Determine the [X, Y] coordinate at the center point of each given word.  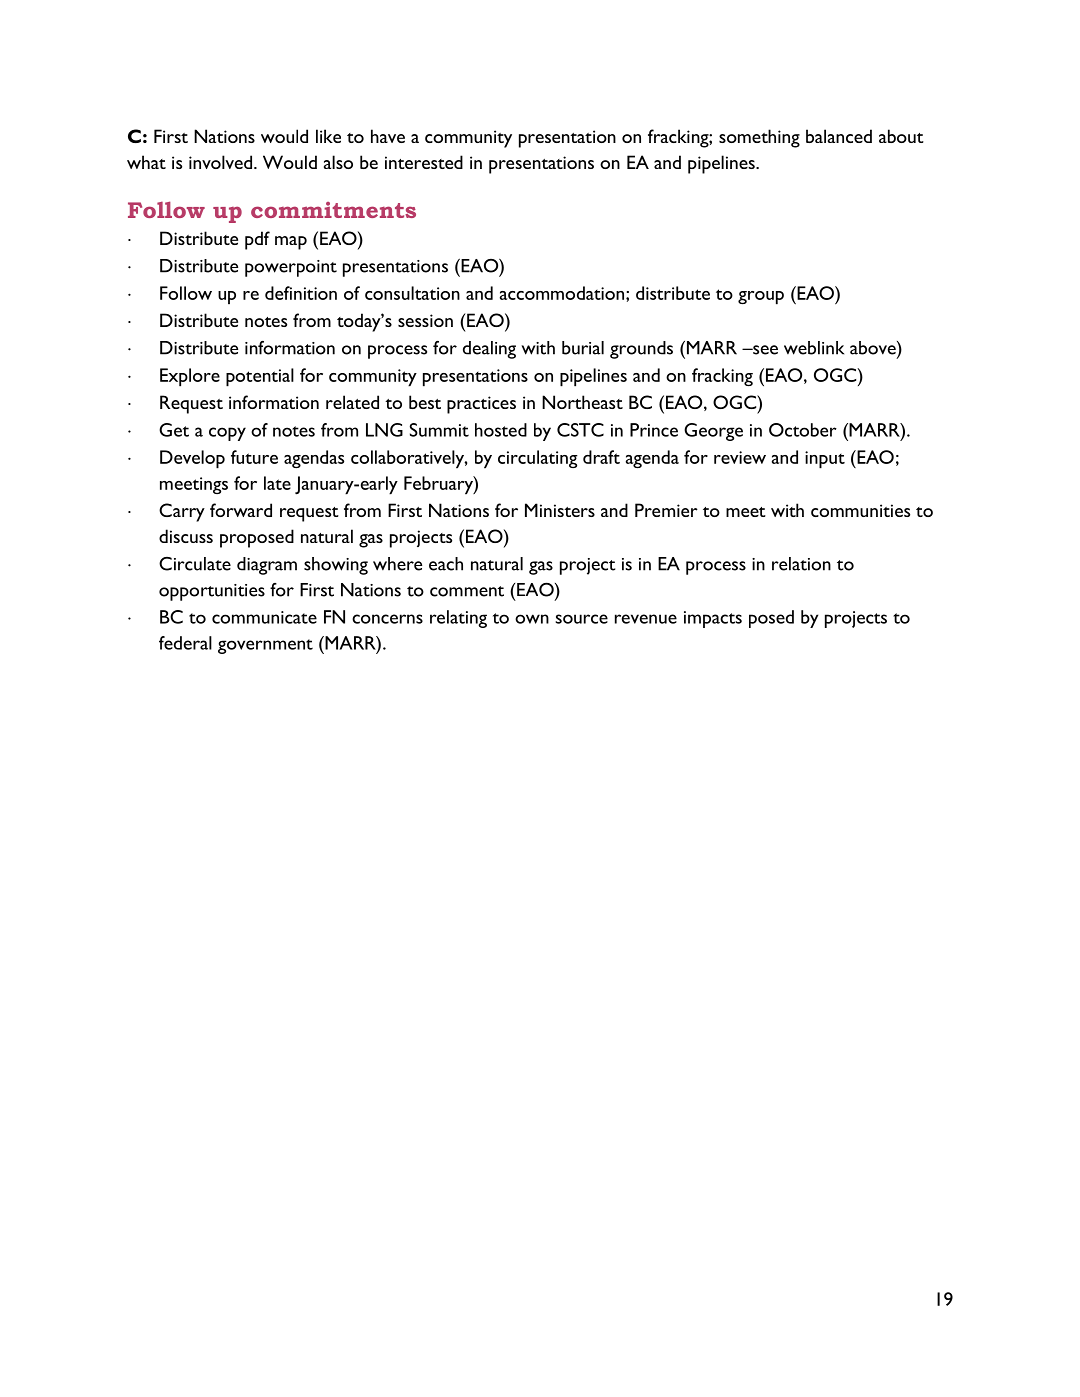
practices [481, 405]
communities [860, 510]
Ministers [560, 510]
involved [222, 162]
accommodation [562, 293]
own [532, 619]
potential [260, 377]
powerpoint [291, 268]
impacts [713, 619]
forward [241, 510]
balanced [839, 136]
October [803, 430]
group [761, 298]
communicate [264, 617]
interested [424, 162]
